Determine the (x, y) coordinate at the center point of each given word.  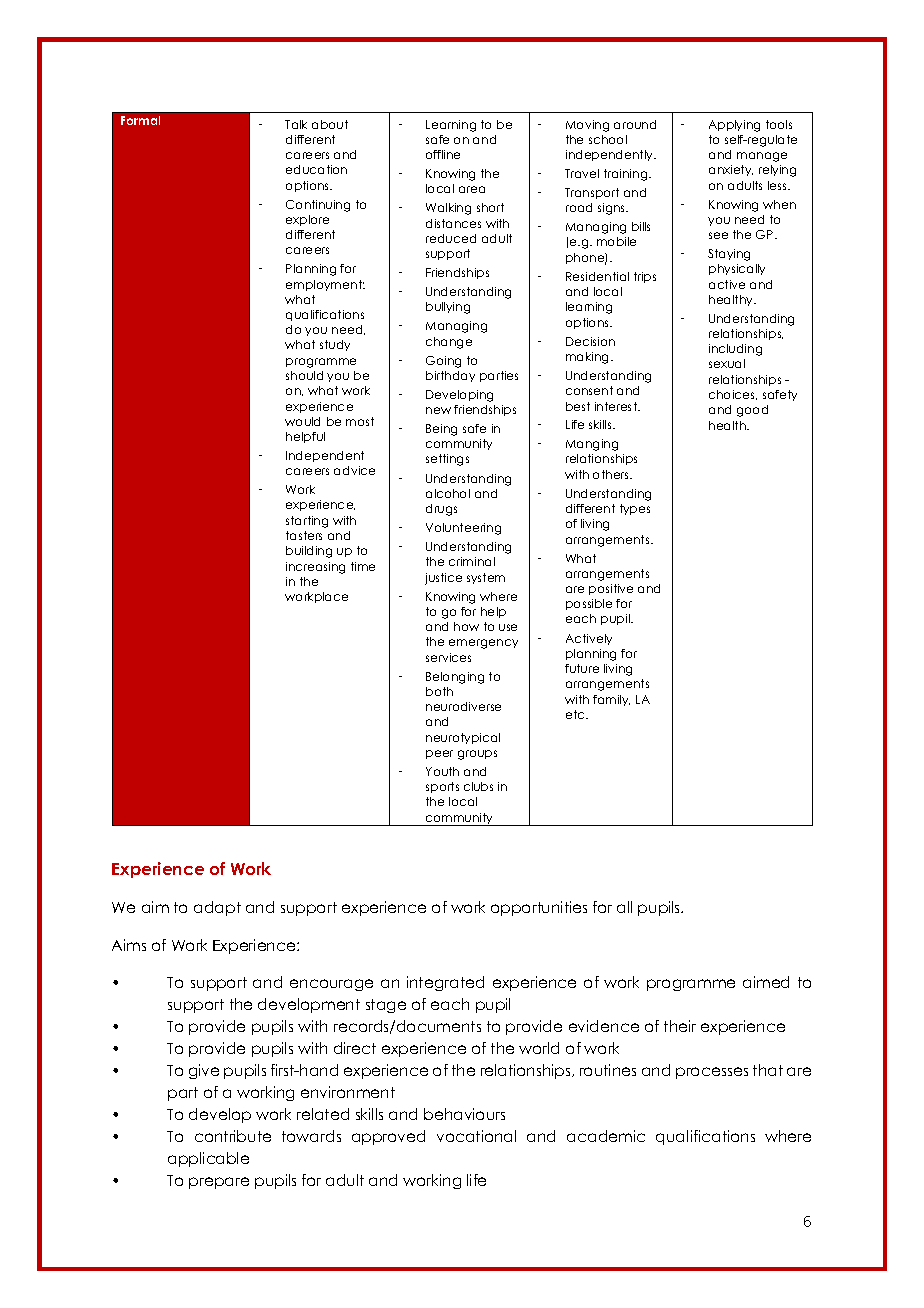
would (302, 421)
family (611, 700)
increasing (315, 568)
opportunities (539, 908)
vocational (476, 1136)
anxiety (731, 170)
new (438, 410)
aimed (766, 982)
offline (443, 154)
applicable (208, 1159)
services (448, 657)
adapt (217, 908)
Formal (140, 120)
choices (733, 395)
